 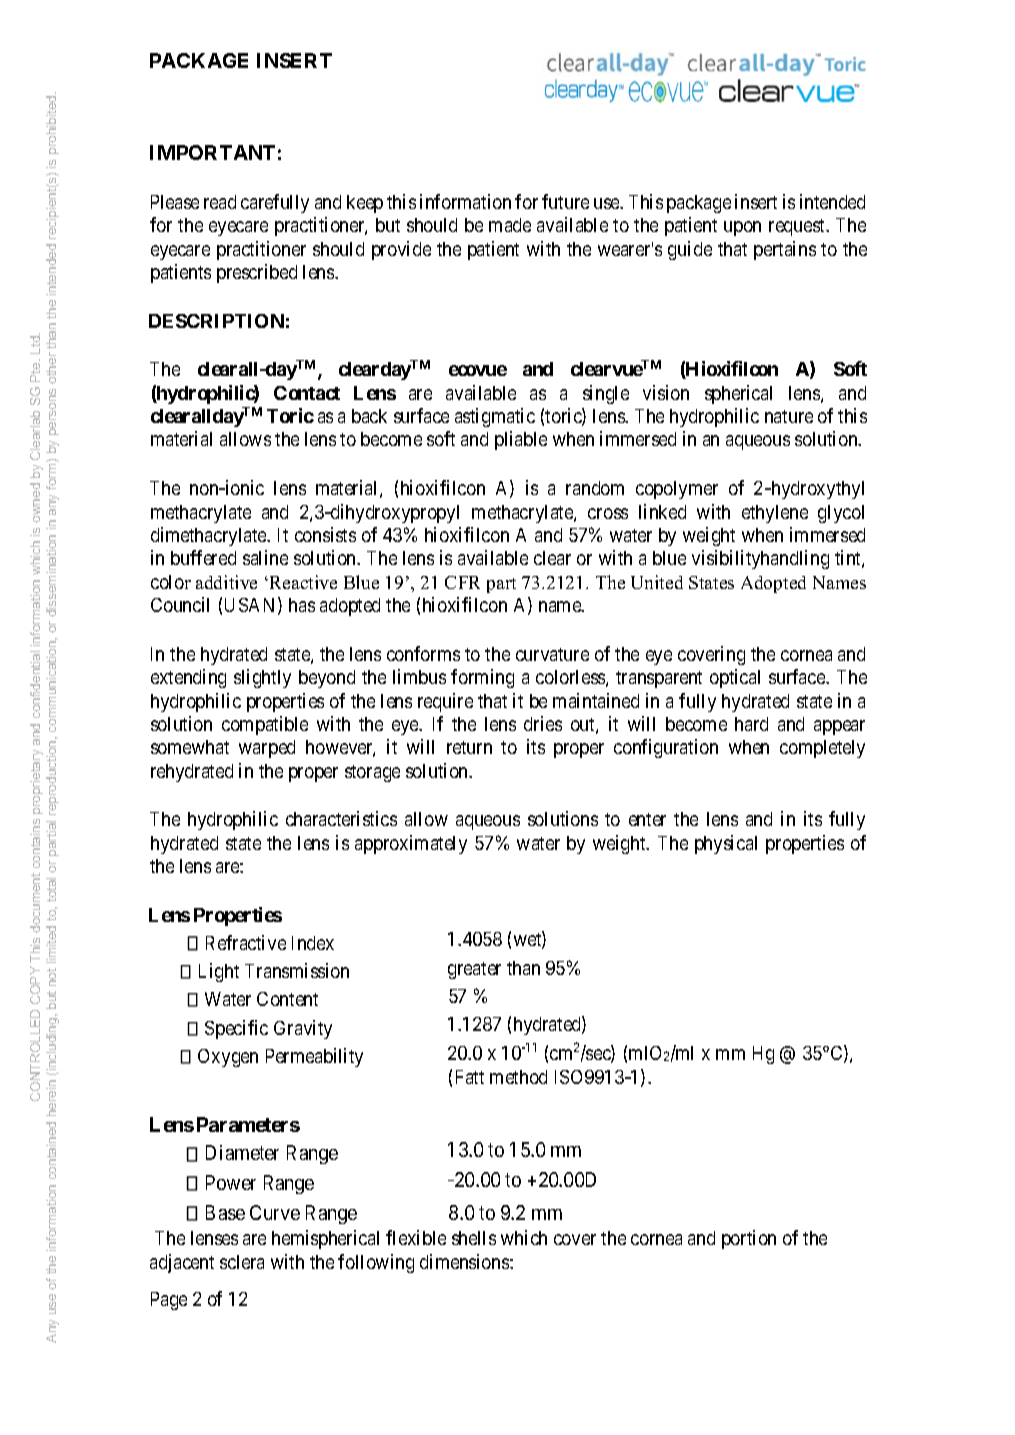 What do you see at coordinates (543, 723) in the image?
I see `dries` at bounding box center [543, 723].
